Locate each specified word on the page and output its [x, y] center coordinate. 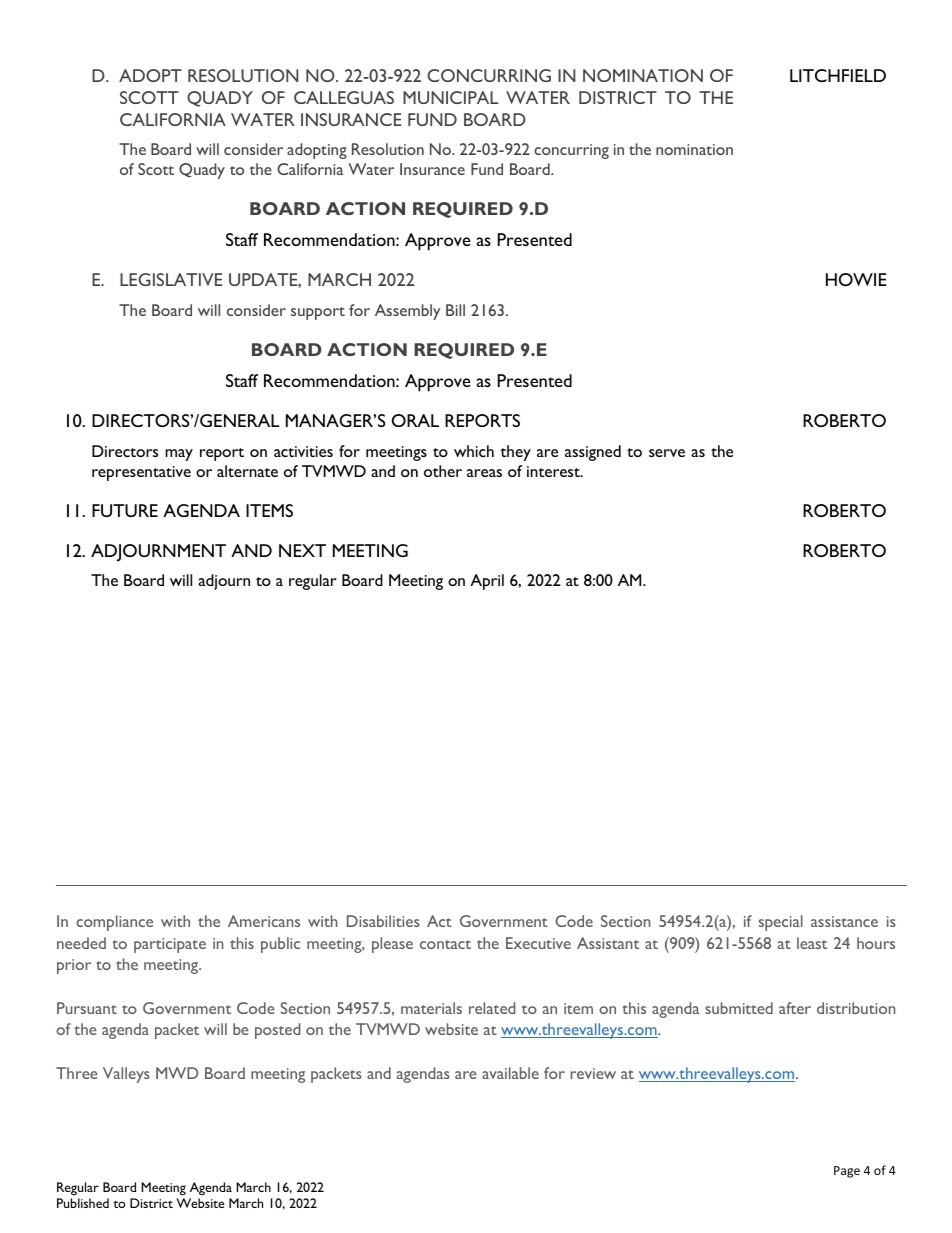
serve [667, 453]
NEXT [302, 550]
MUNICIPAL [450, 97]
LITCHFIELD [838, 75]
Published [83, 1203]
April [487, 582]
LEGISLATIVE [171, 279]
